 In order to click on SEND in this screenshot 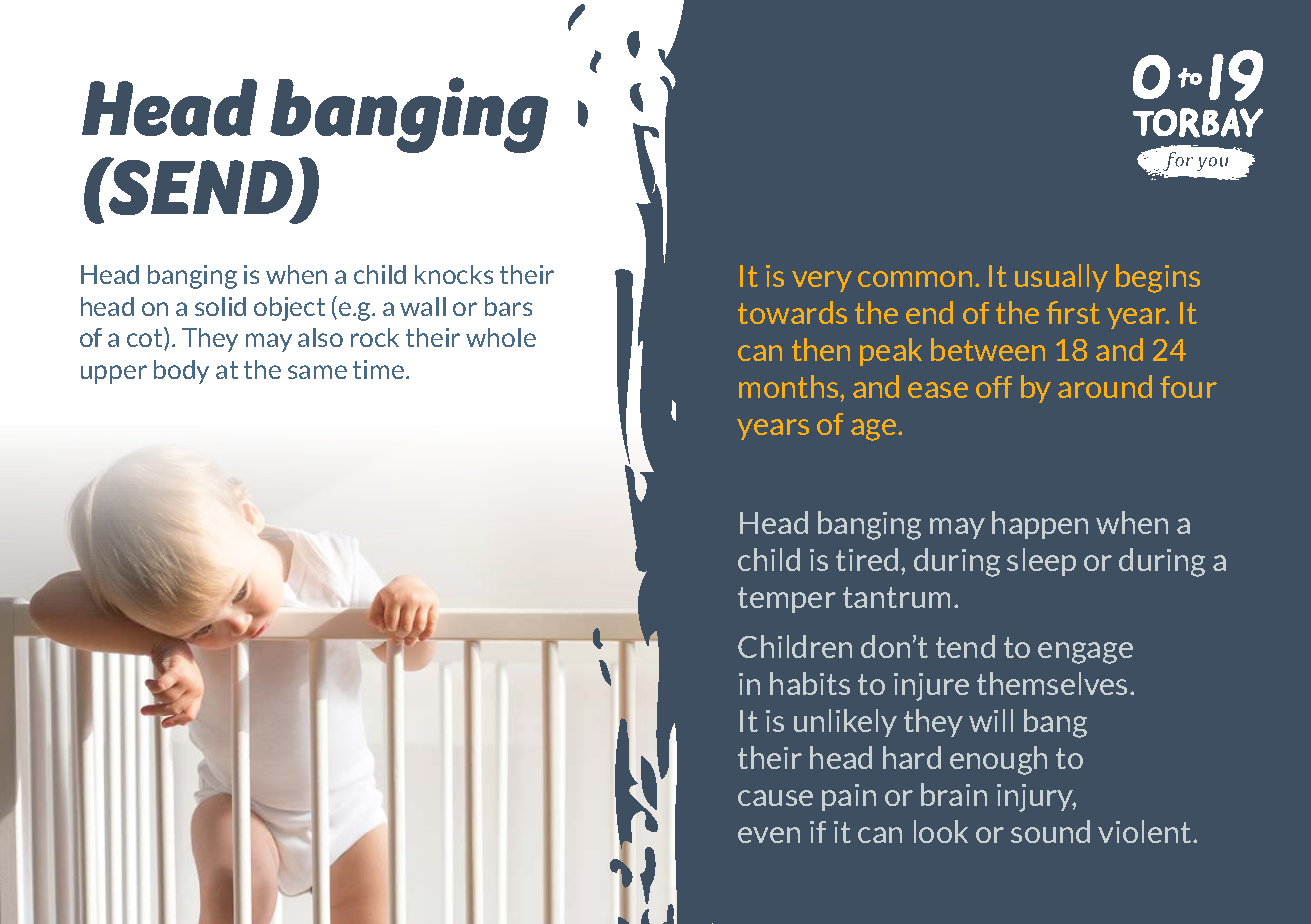, I will do `click(201, 188)`.
